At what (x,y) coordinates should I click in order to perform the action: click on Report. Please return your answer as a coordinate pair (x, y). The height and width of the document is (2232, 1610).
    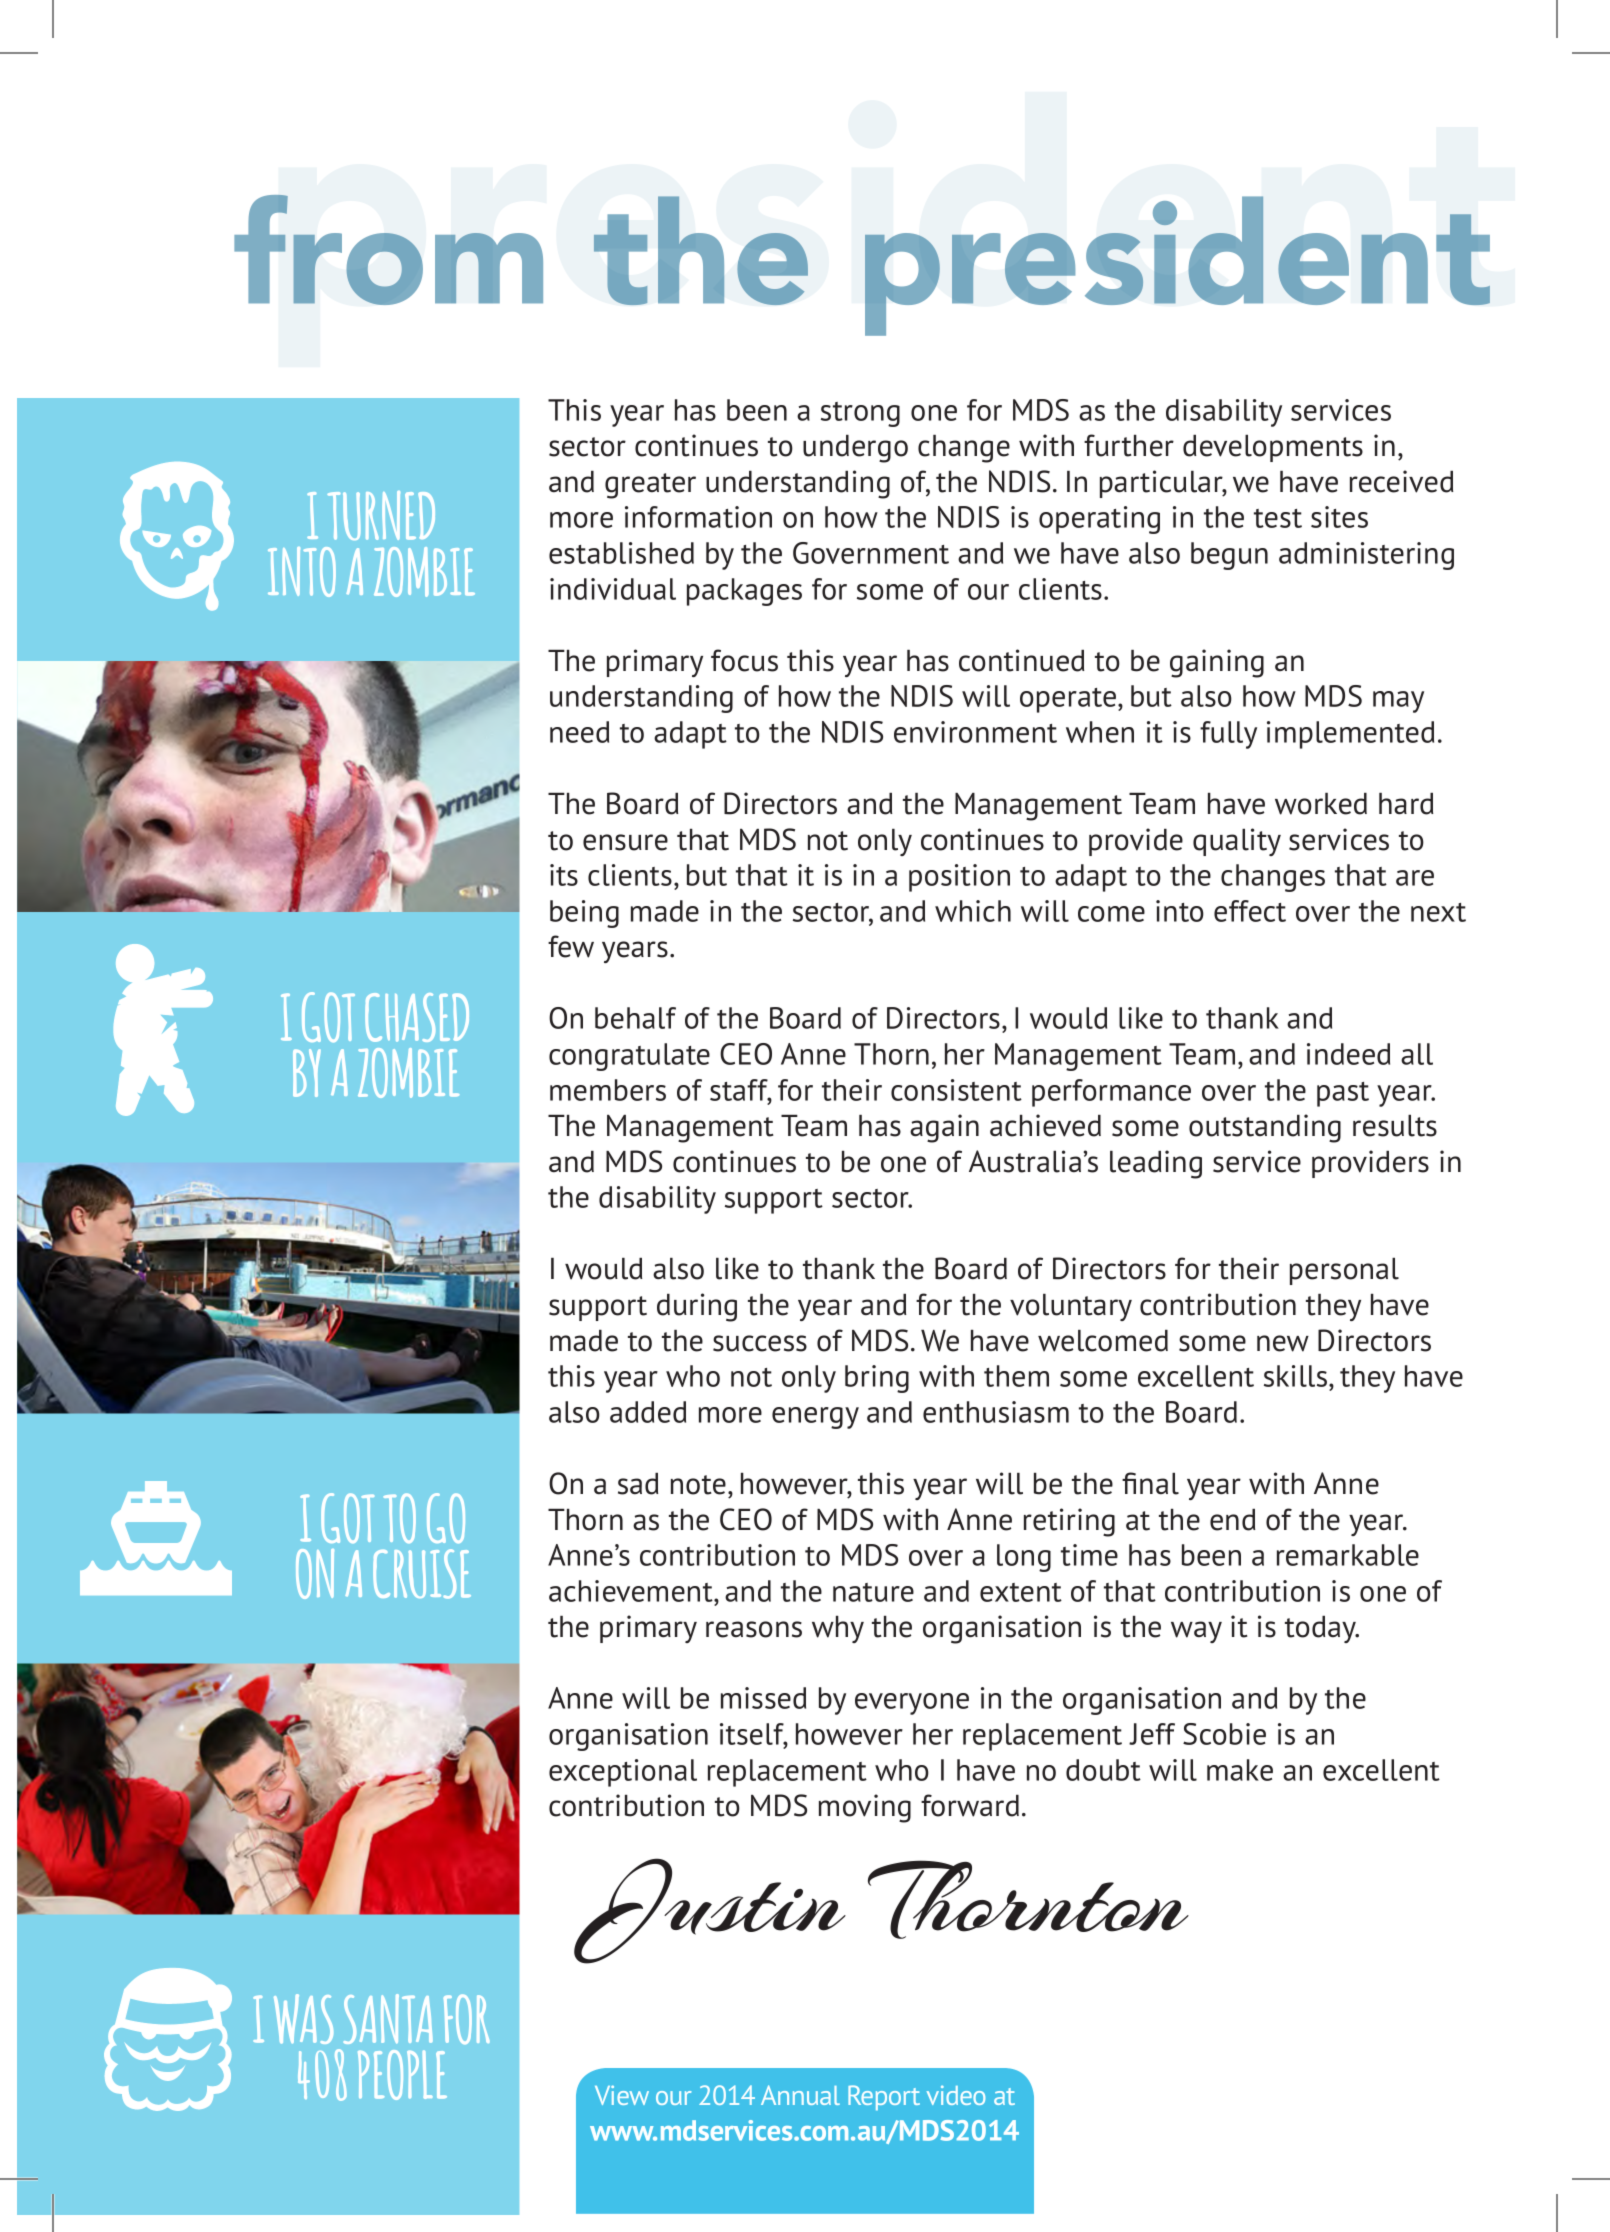
    Looking at the image, I should click on (884, 2098).
